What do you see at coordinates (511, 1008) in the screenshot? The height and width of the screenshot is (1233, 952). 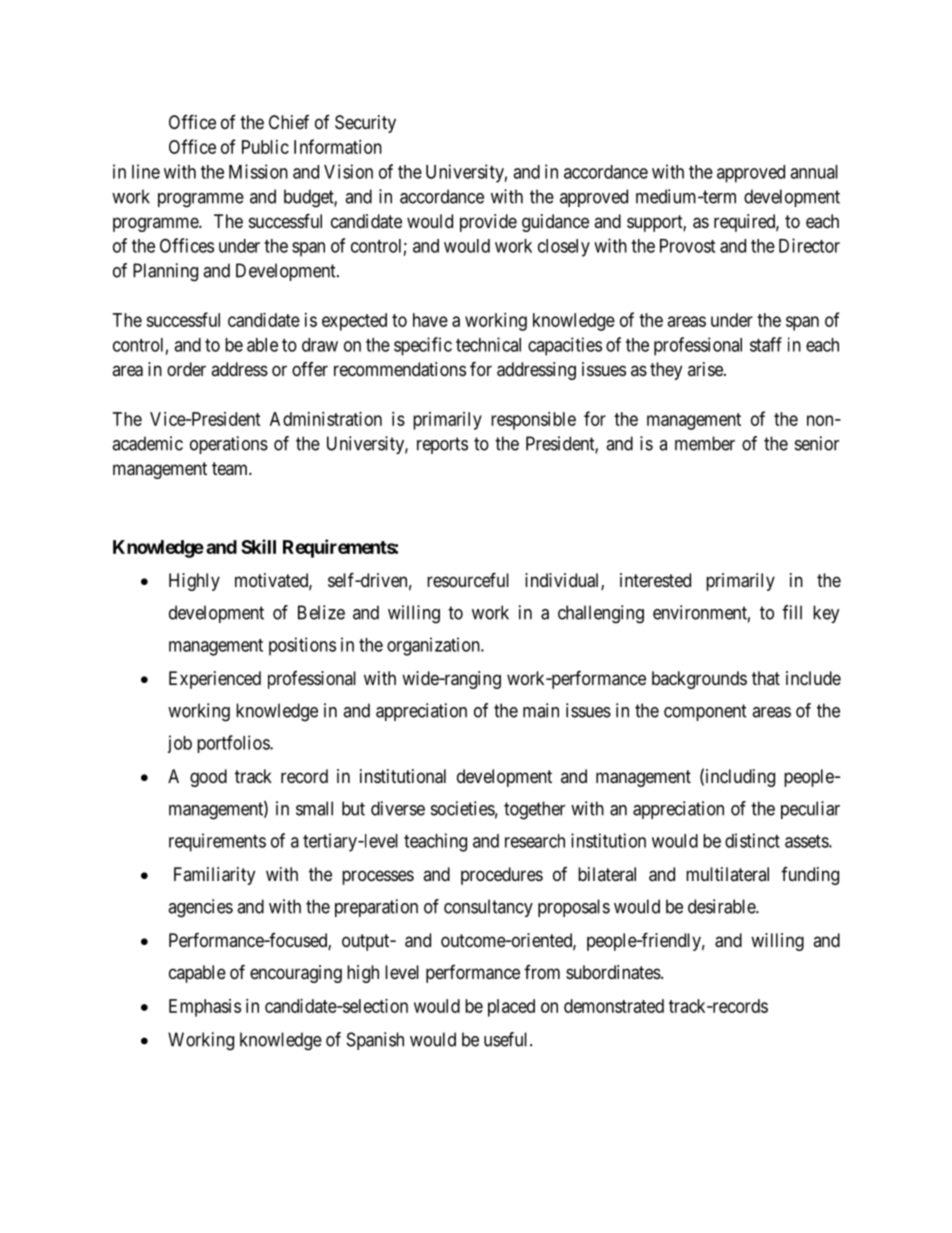 I see `placed` at bounding box center [511, 1008].
